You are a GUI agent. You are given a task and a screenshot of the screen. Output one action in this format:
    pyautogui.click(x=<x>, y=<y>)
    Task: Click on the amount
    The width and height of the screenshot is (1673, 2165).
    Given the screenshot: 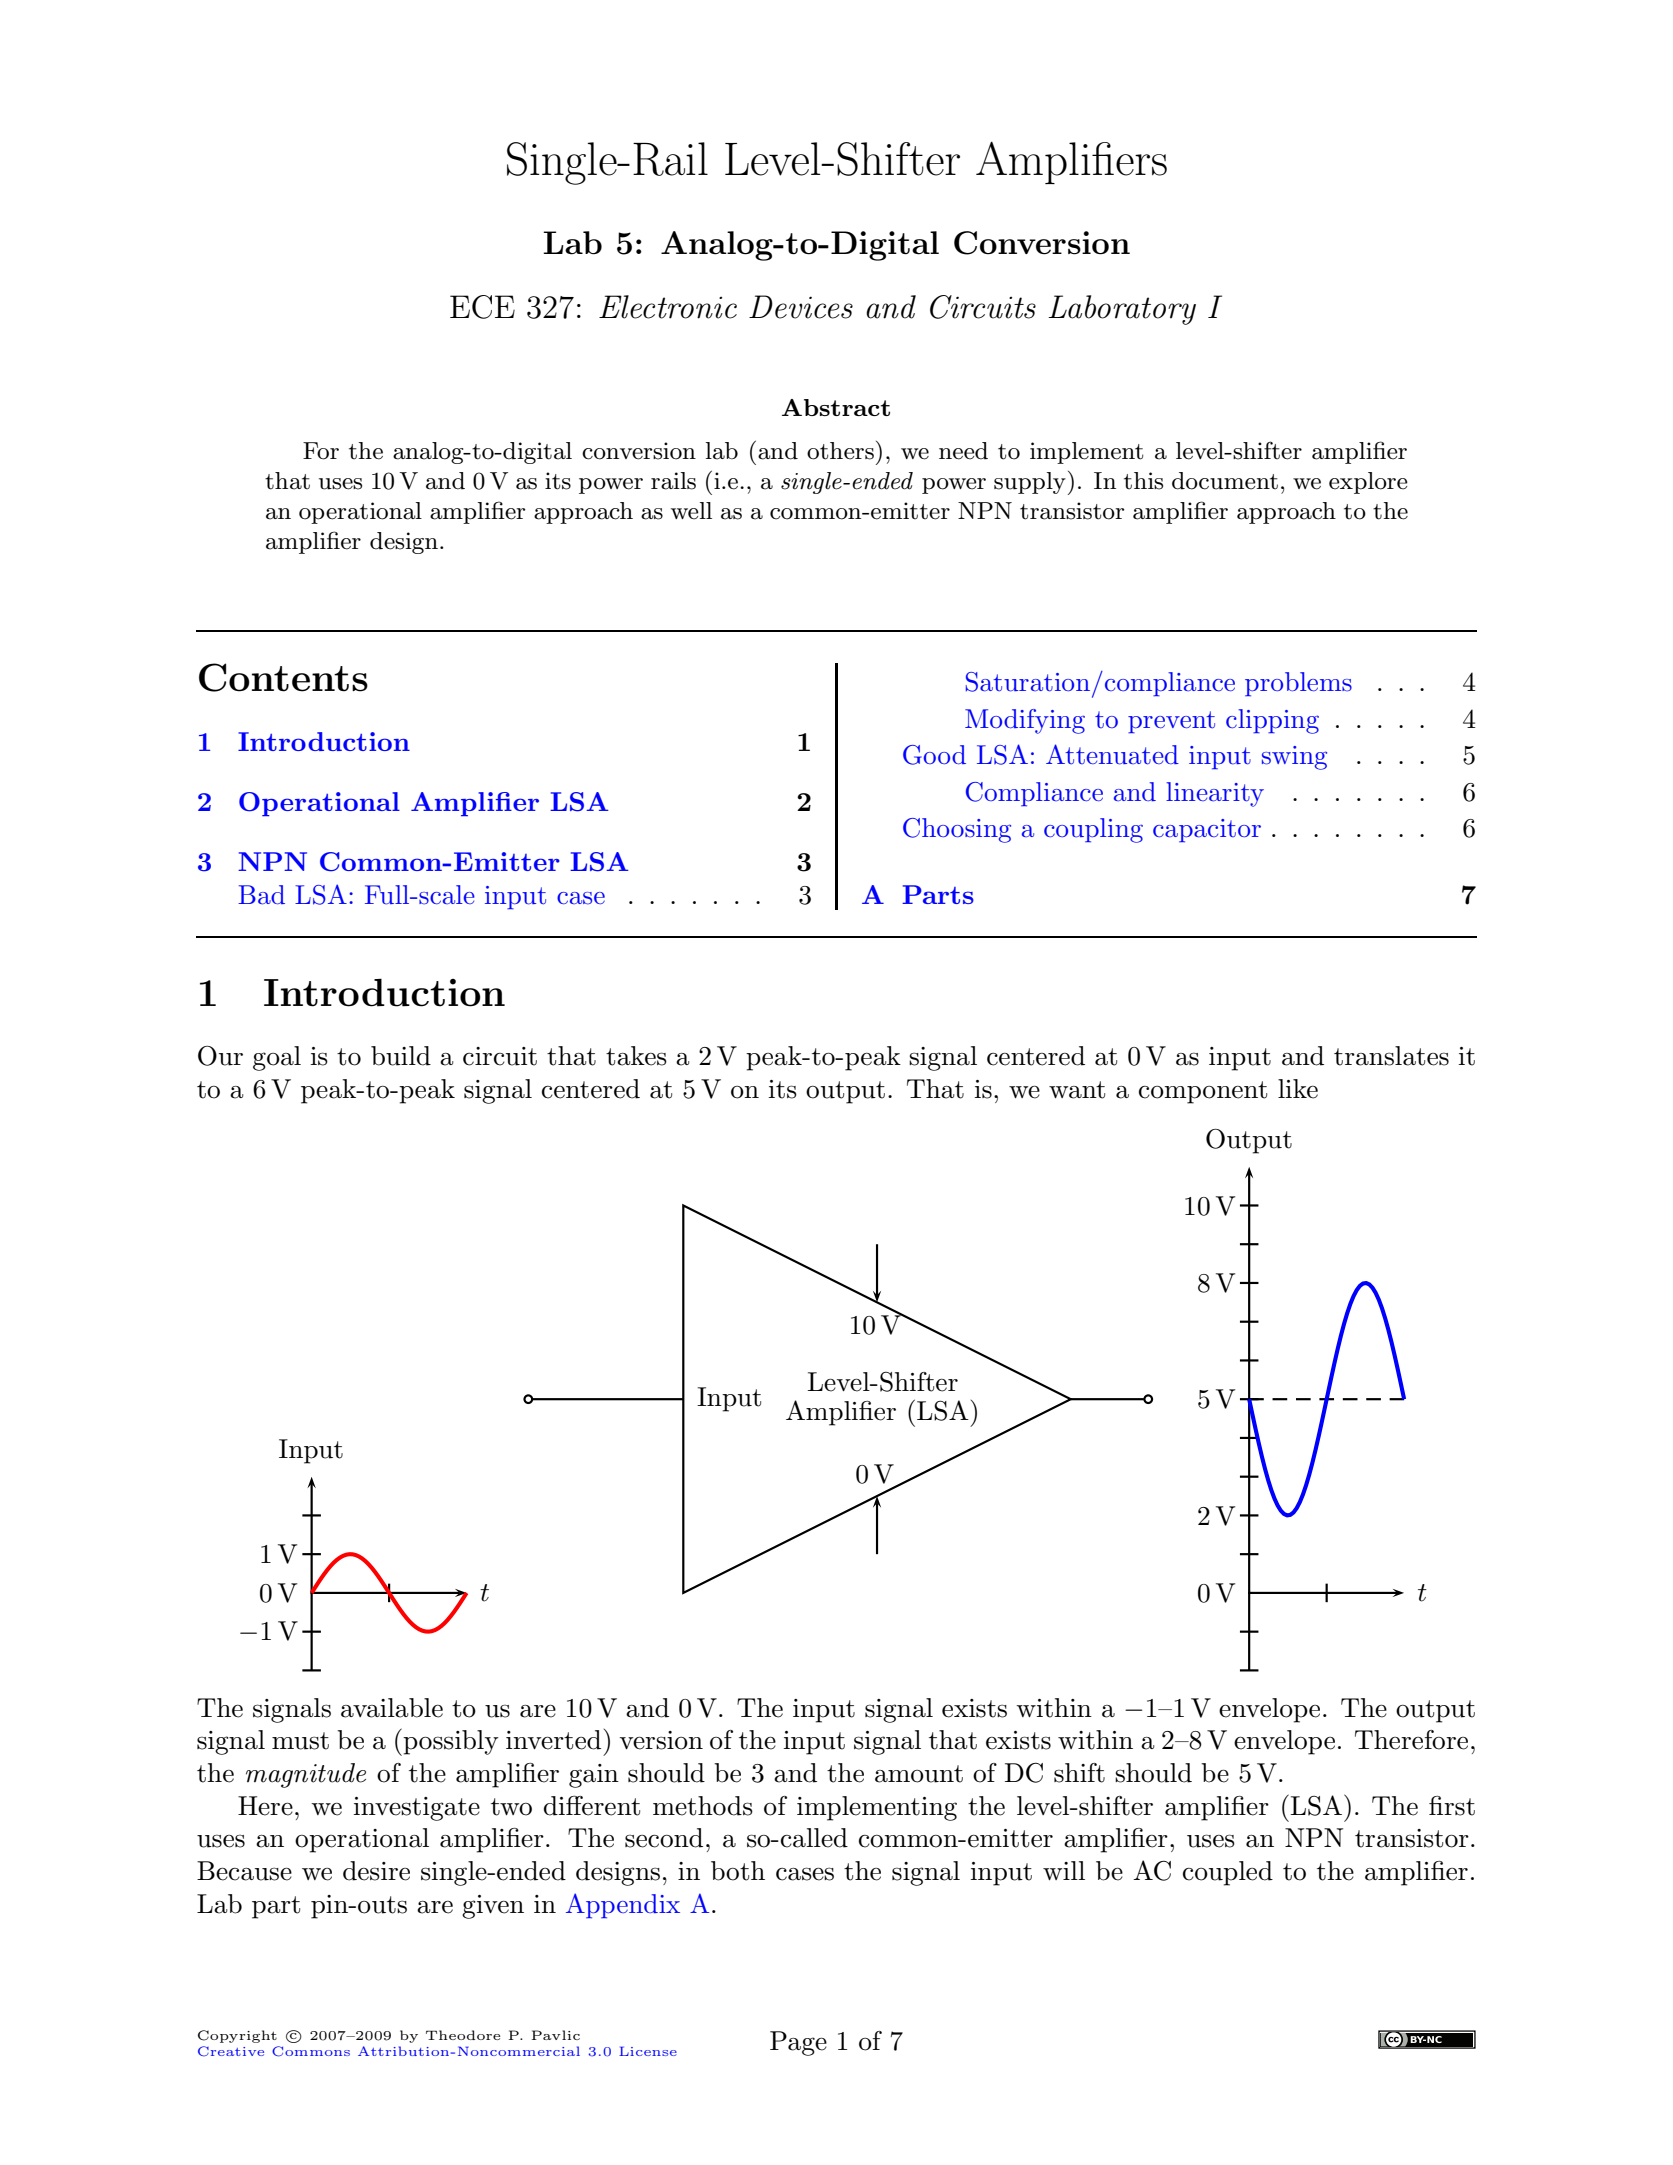 What is the action you would take?
    pyautogui.click(x=919, y=1774)
